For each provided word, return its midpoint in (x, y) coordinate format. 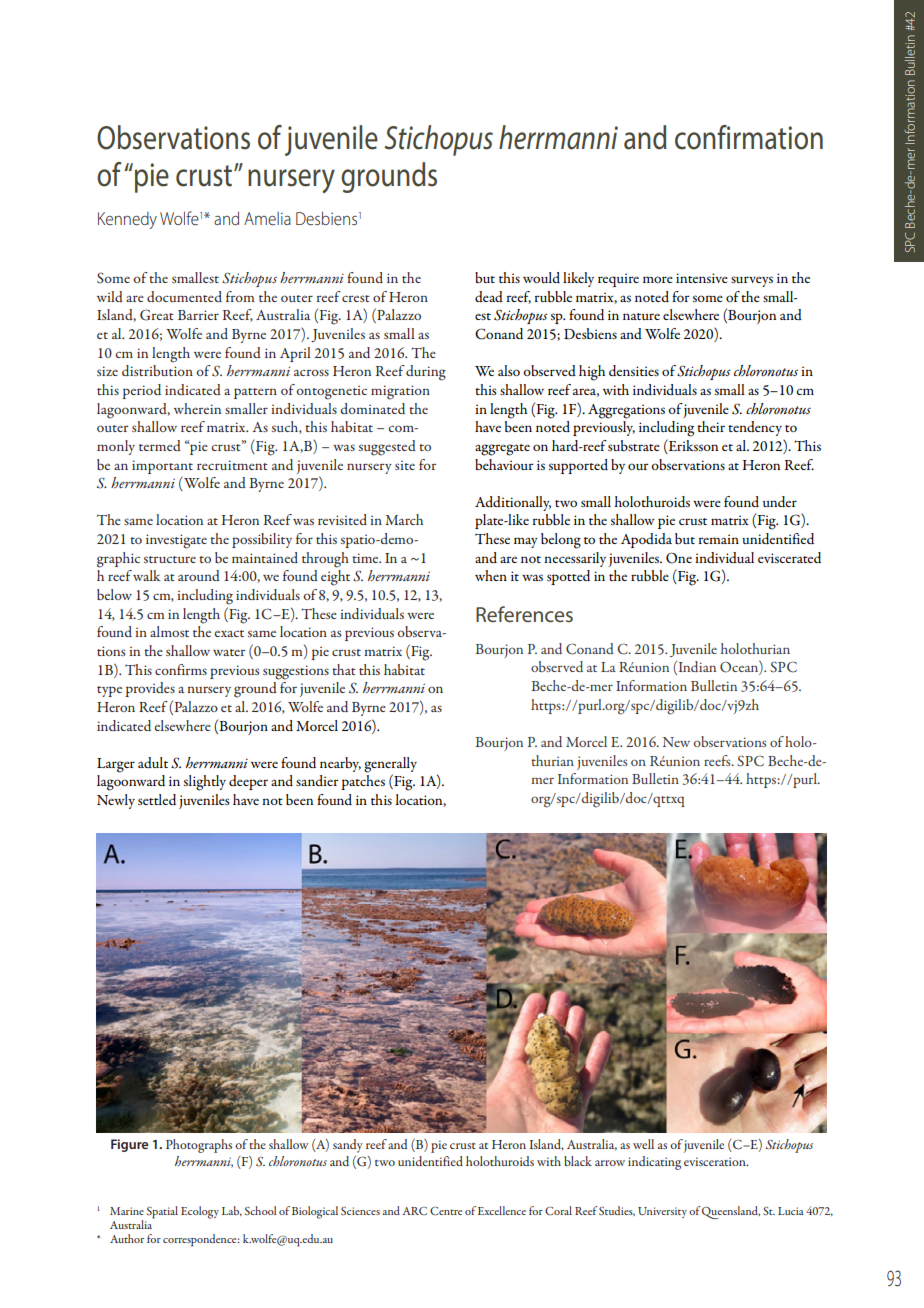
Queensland (731, 1212)
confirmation (749, 137)
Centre (446, 1211)
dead (489, 296)
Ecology (200, 1212)
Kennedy (127, 220)
